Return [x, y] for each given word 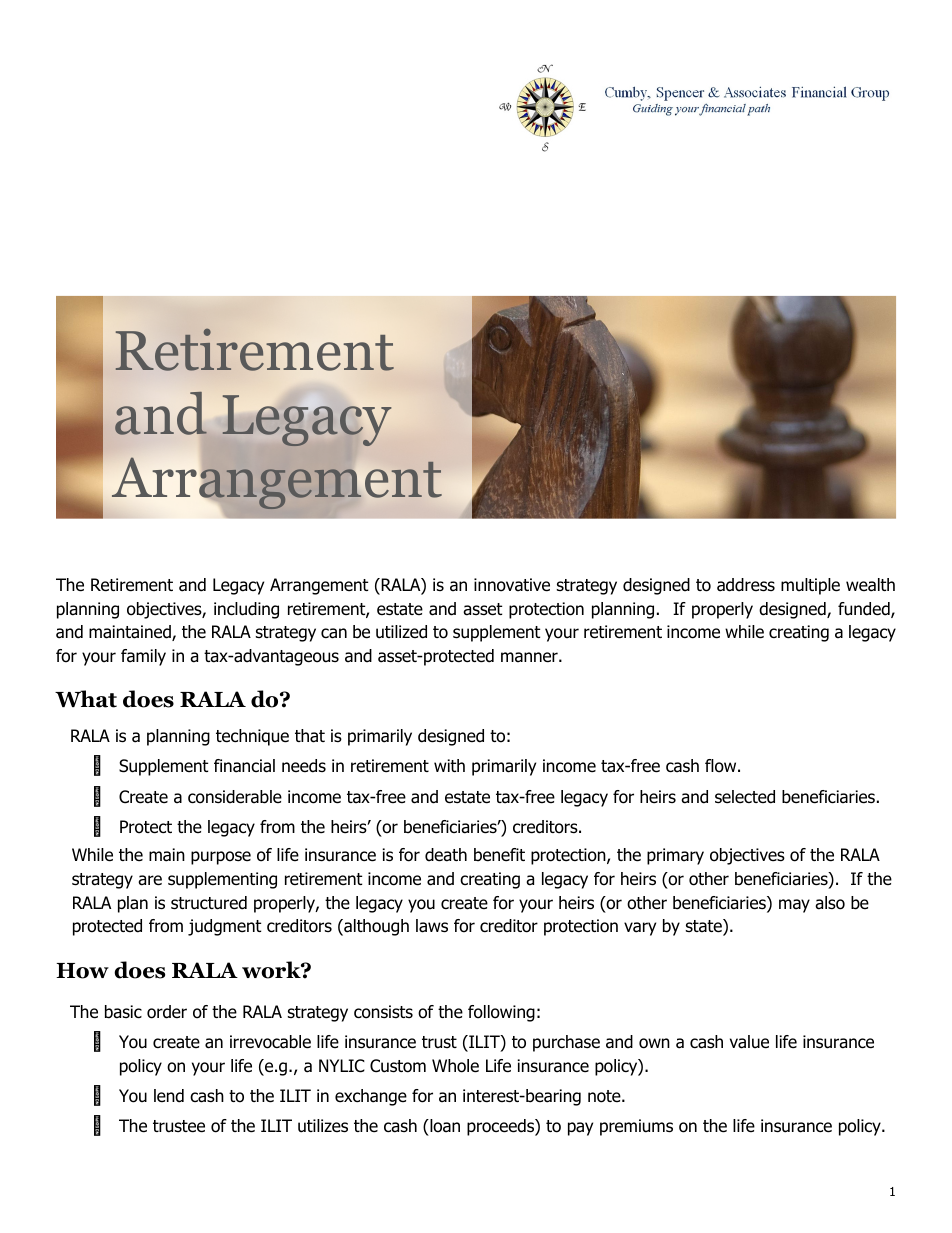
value [749, 1042]
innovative [512, 585]
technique [252, 737]
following [501, 1013]
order [167, 1012]
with [449, 765]
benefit [499, 855]
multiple [810, 586]
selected [745, 797]
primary [675, 856]
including [246, 610]
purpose [221, 858]
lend [169, 1096]
